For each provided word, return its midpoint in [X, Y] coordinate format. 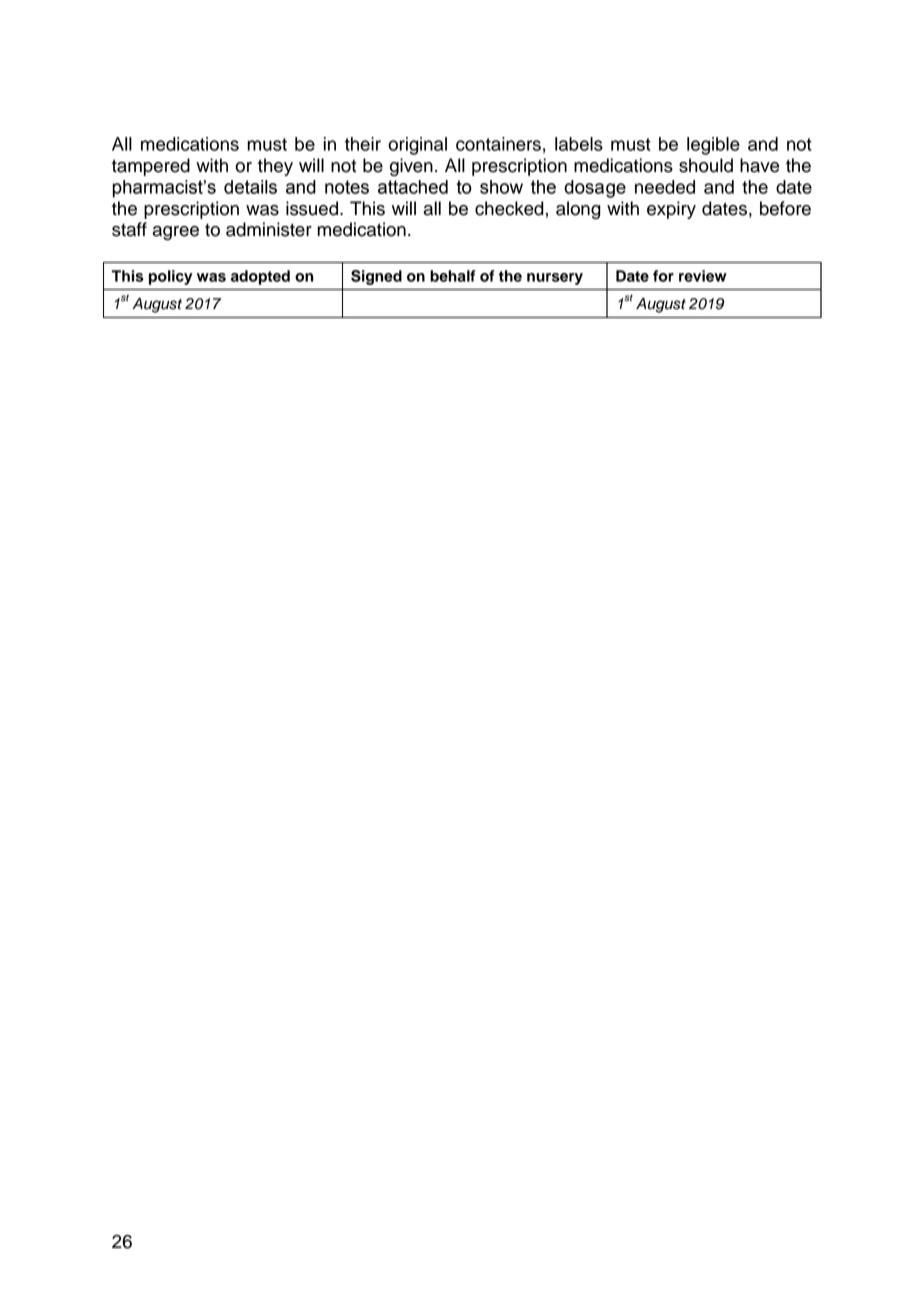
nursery [555, 279]
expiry [671, 210]
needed [665, 187]
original [417, 146]
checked [509, 208]
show [501, 187]
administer [269, 229]
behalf [452, 276]
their [363, 144]
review [703, 276]
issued [312, 208]
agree [175, 233]
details [250, 187]
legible [713, 146]
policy [170, 277]
